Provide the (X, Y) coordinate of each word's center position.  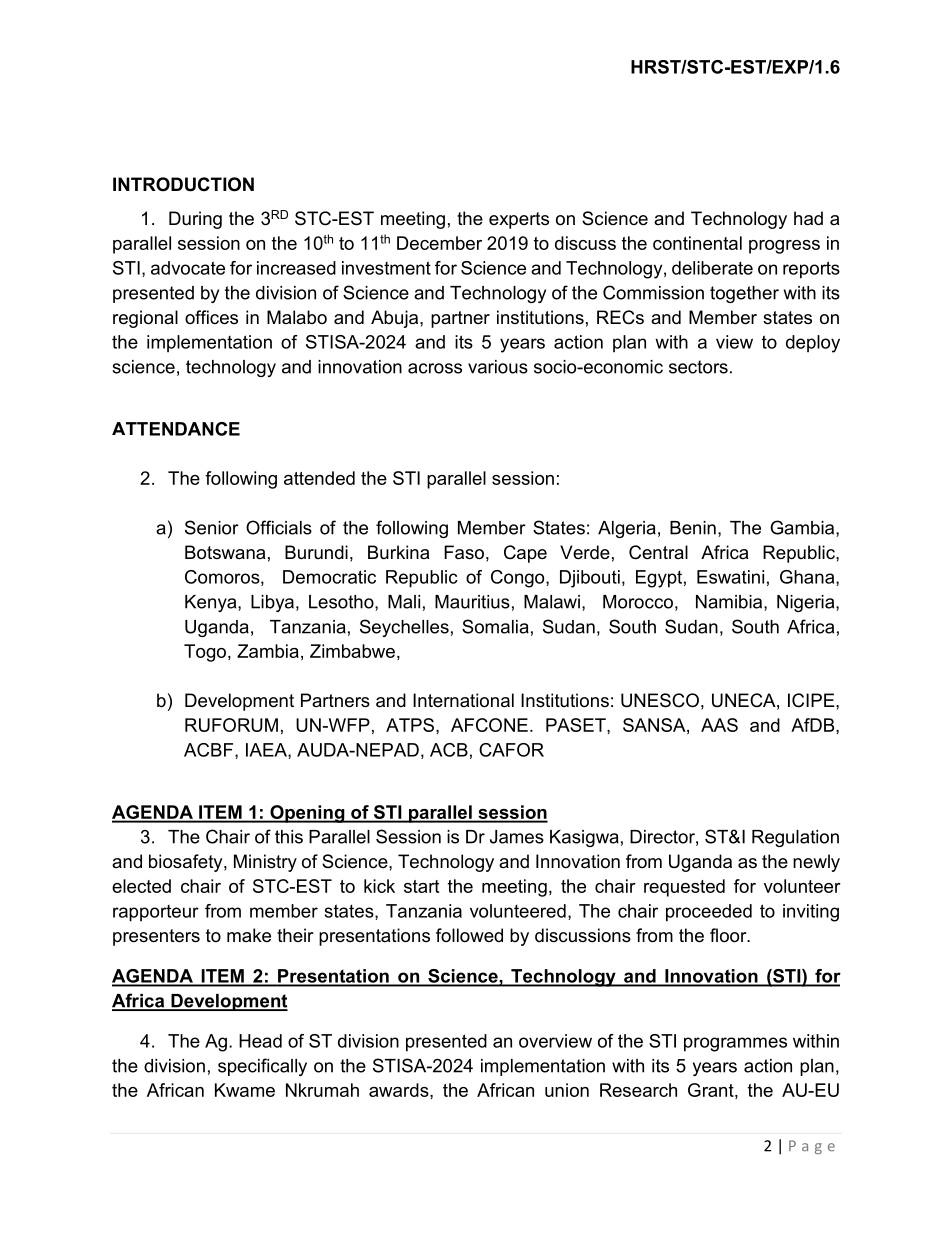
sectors (698, 367)
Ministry (265, 863)
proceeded (709, 913)
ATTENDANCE (176, 429)
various (498, 367)
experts (519, 220)
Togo (206, 653)
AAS (719, 725)
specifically (262, 1067)
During (195, 220)
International (463, 700)
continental (697, 243)
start (421, 886)
